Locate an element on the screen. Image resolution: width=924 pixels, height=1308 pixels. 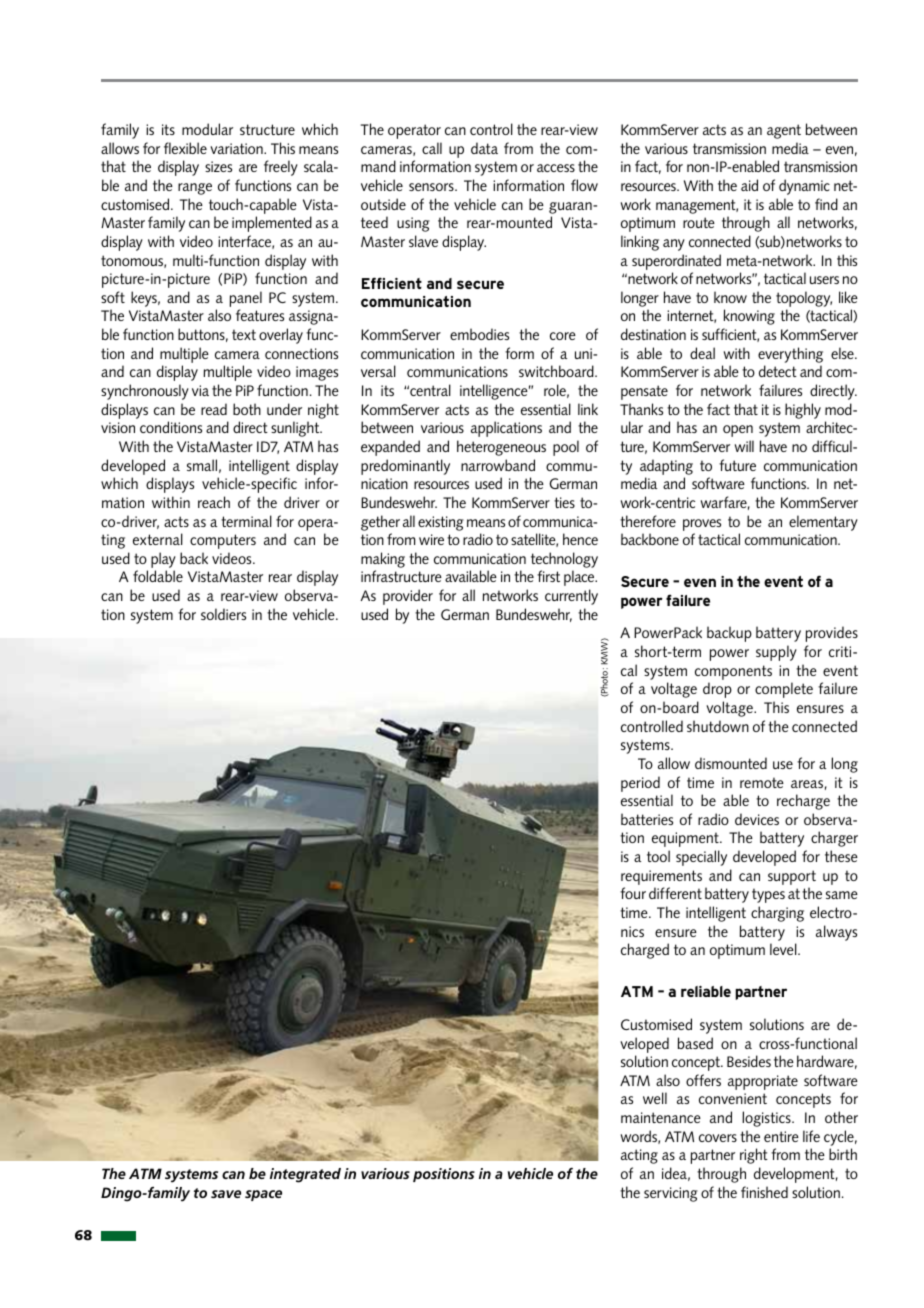
data is located at coordinates (484, 148).
